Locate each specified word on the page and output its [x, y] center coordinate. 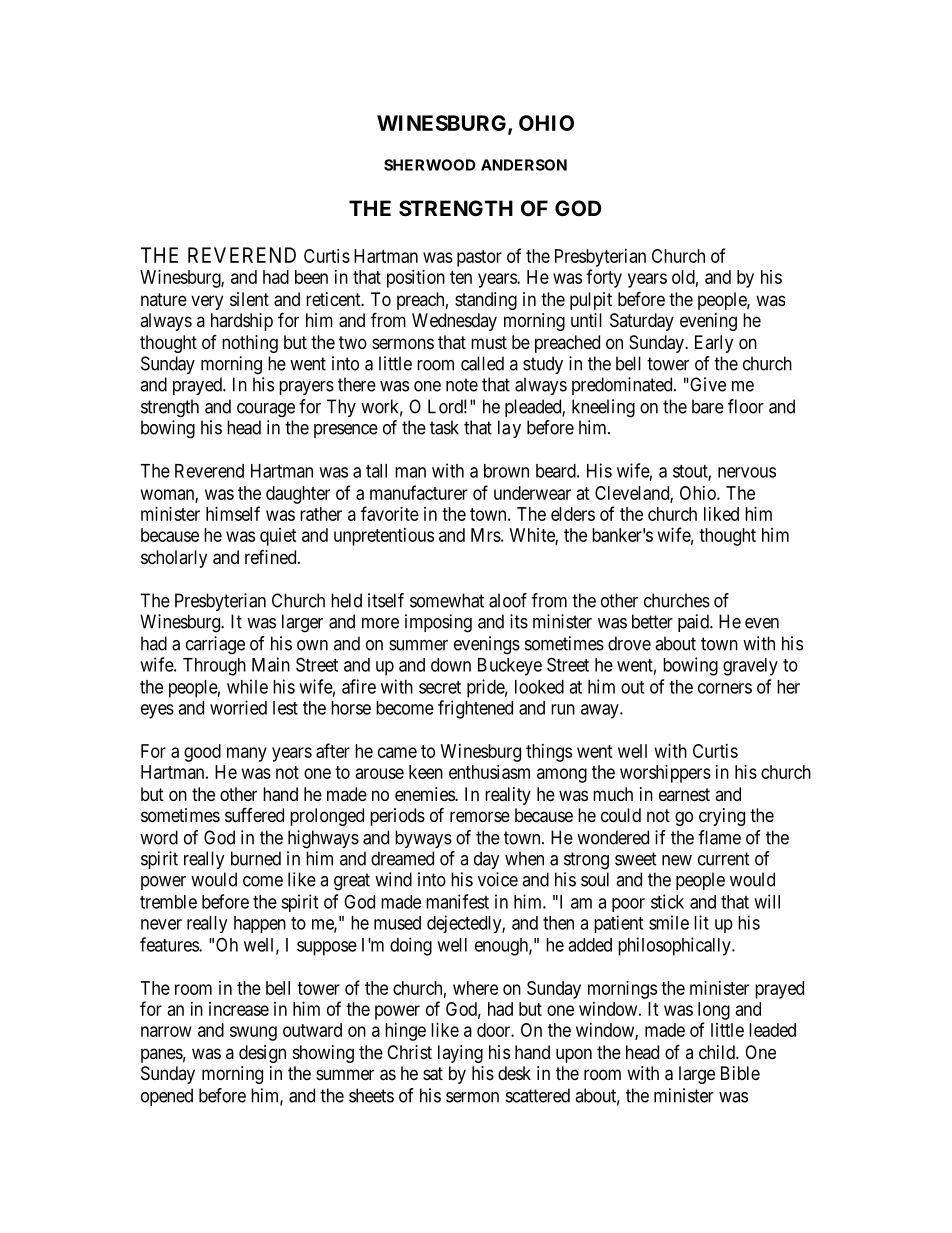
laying [460, 1054]
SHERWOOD [429, 165]
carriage [215, 645]
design [262, 1054]
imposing [438, 623]
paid [694, 623]
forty [604, 278]
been [311, 277]
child [718, 1052]
